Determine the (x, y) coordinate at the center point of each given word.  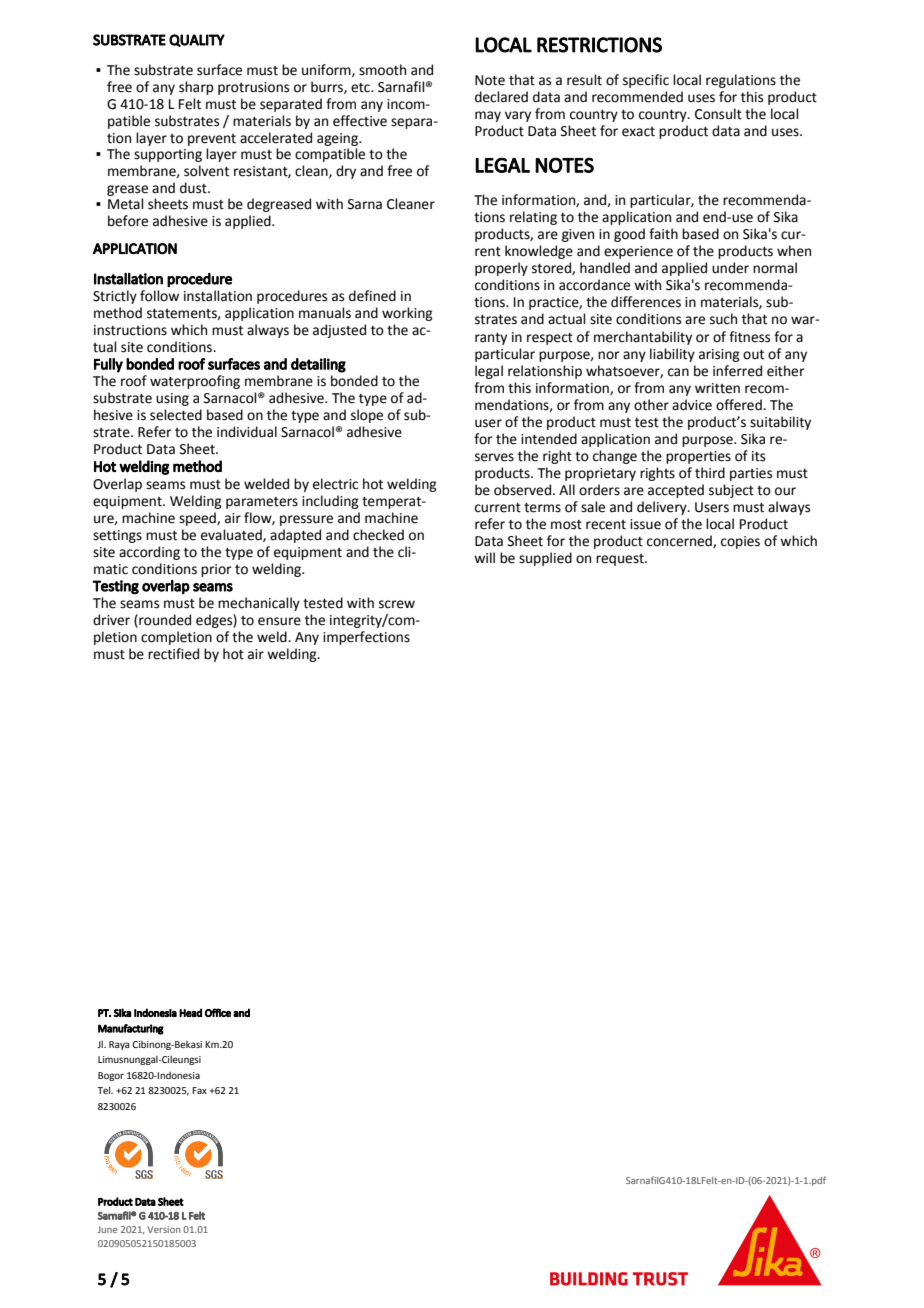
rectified (173, 654)
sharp (196, 88)
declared (501, 97)
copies (740, 542)
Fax (199, 1090)
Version (164, 1229)
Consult (718, 114)
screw (397, 604)
